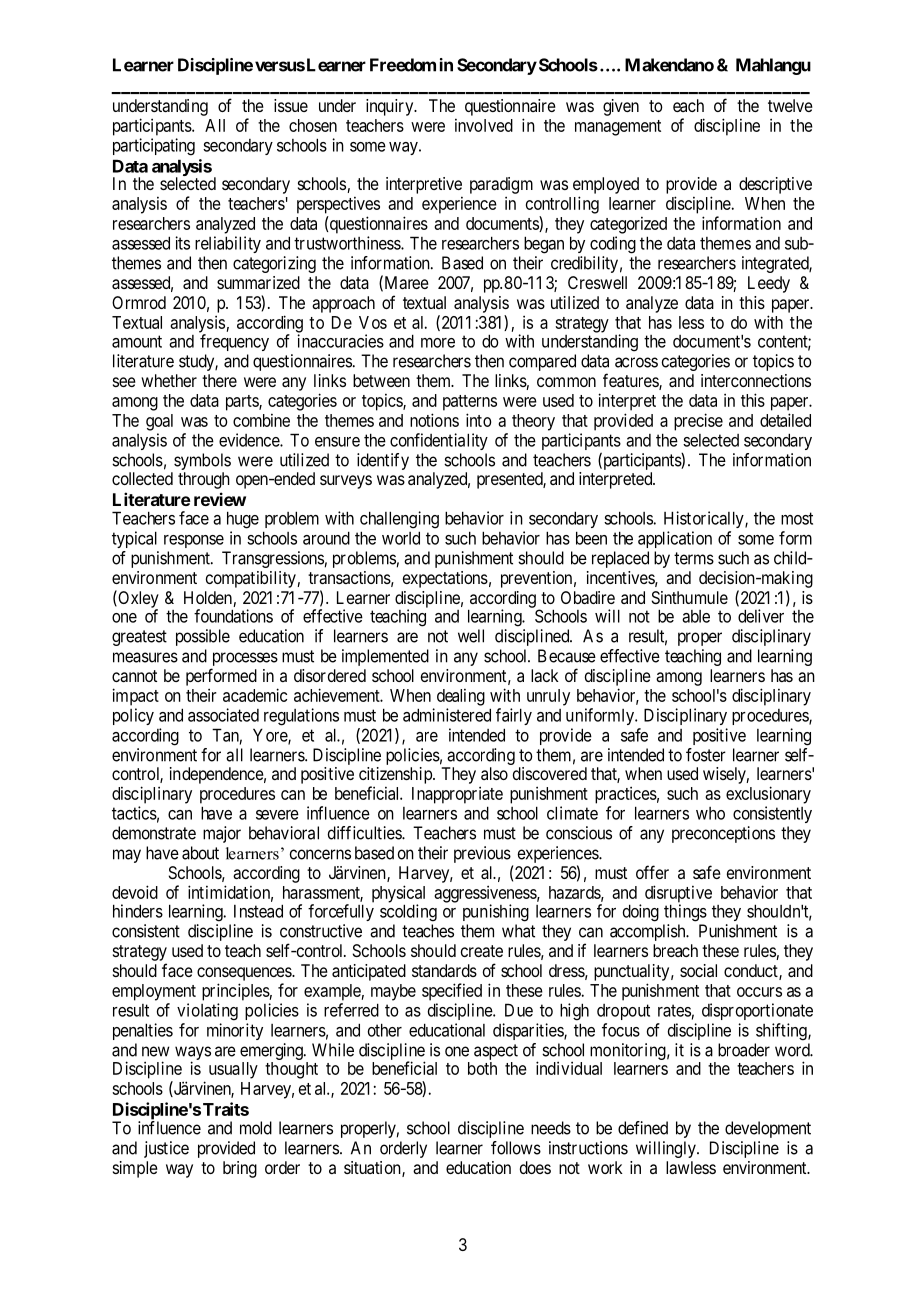 The image size is (924, 1308). Describe the element at coordinates (201, 463) in the screenshot. I see `symbols` at that location.
